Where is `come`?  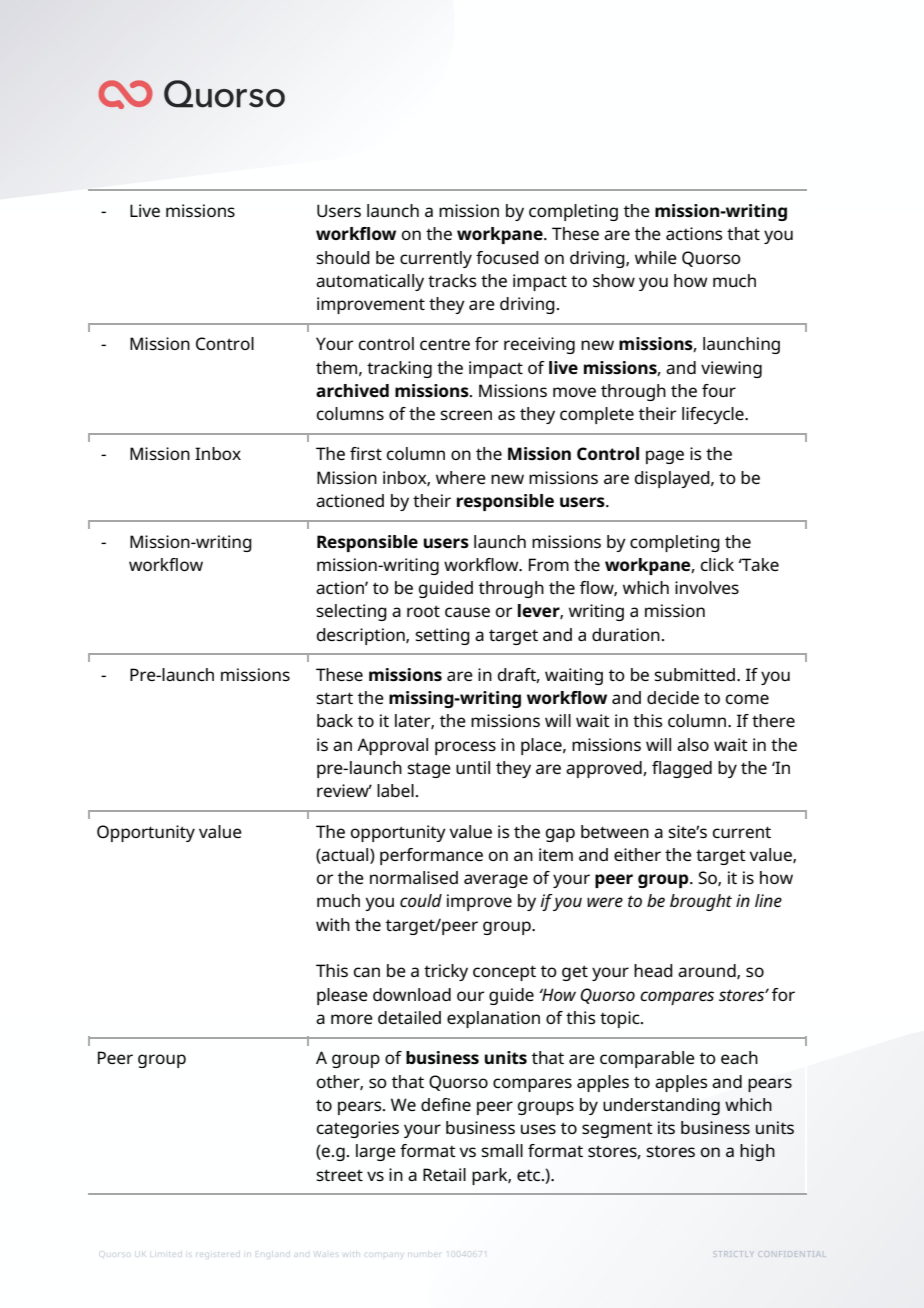
come is located at coordinates (747, 699).
